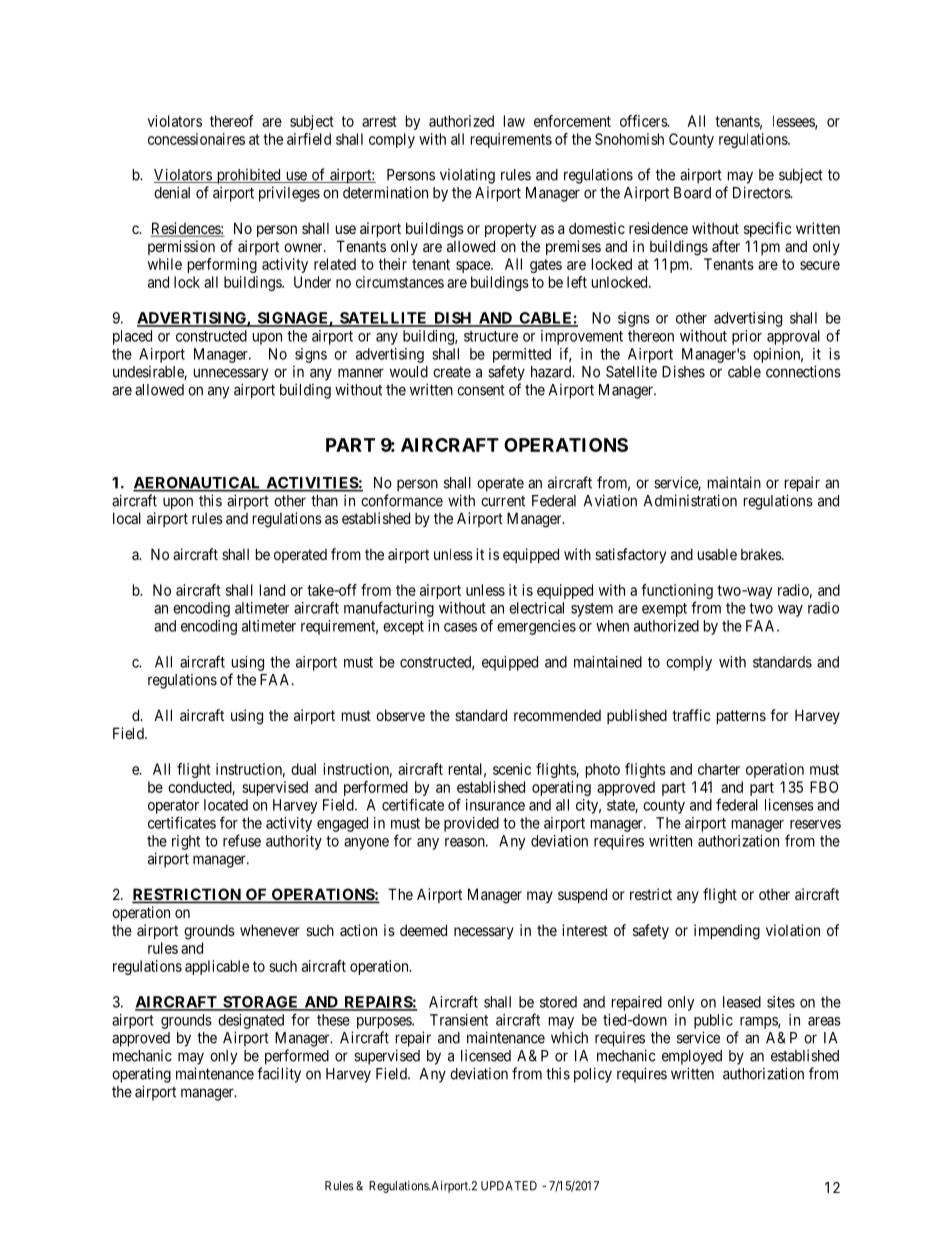 The width and height of the screenshot is (952, 1233). I want to click on consent, so click(481, 390).
